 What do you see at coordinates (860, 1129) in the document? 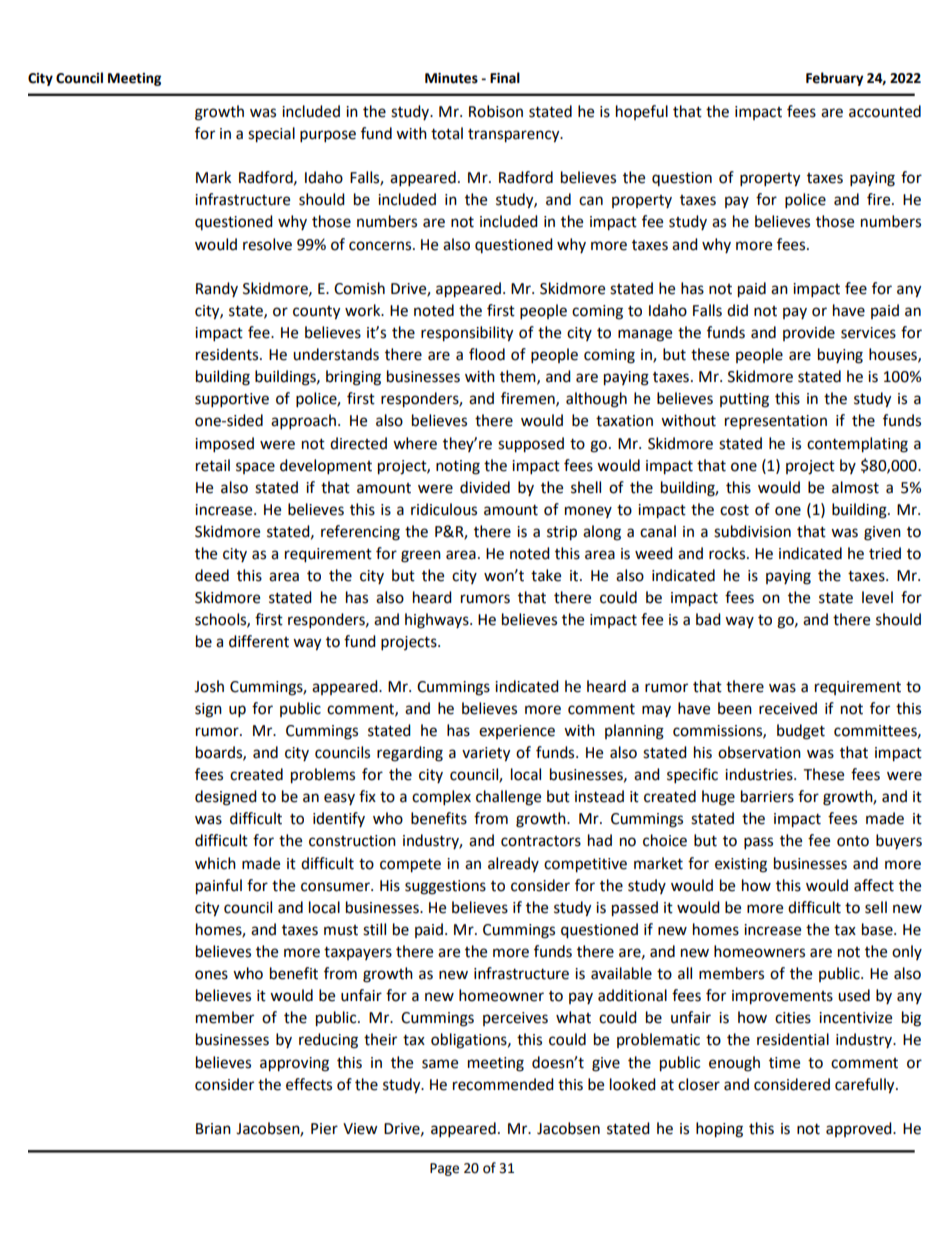
I see `approved` at bounding box center [860, 1129].
